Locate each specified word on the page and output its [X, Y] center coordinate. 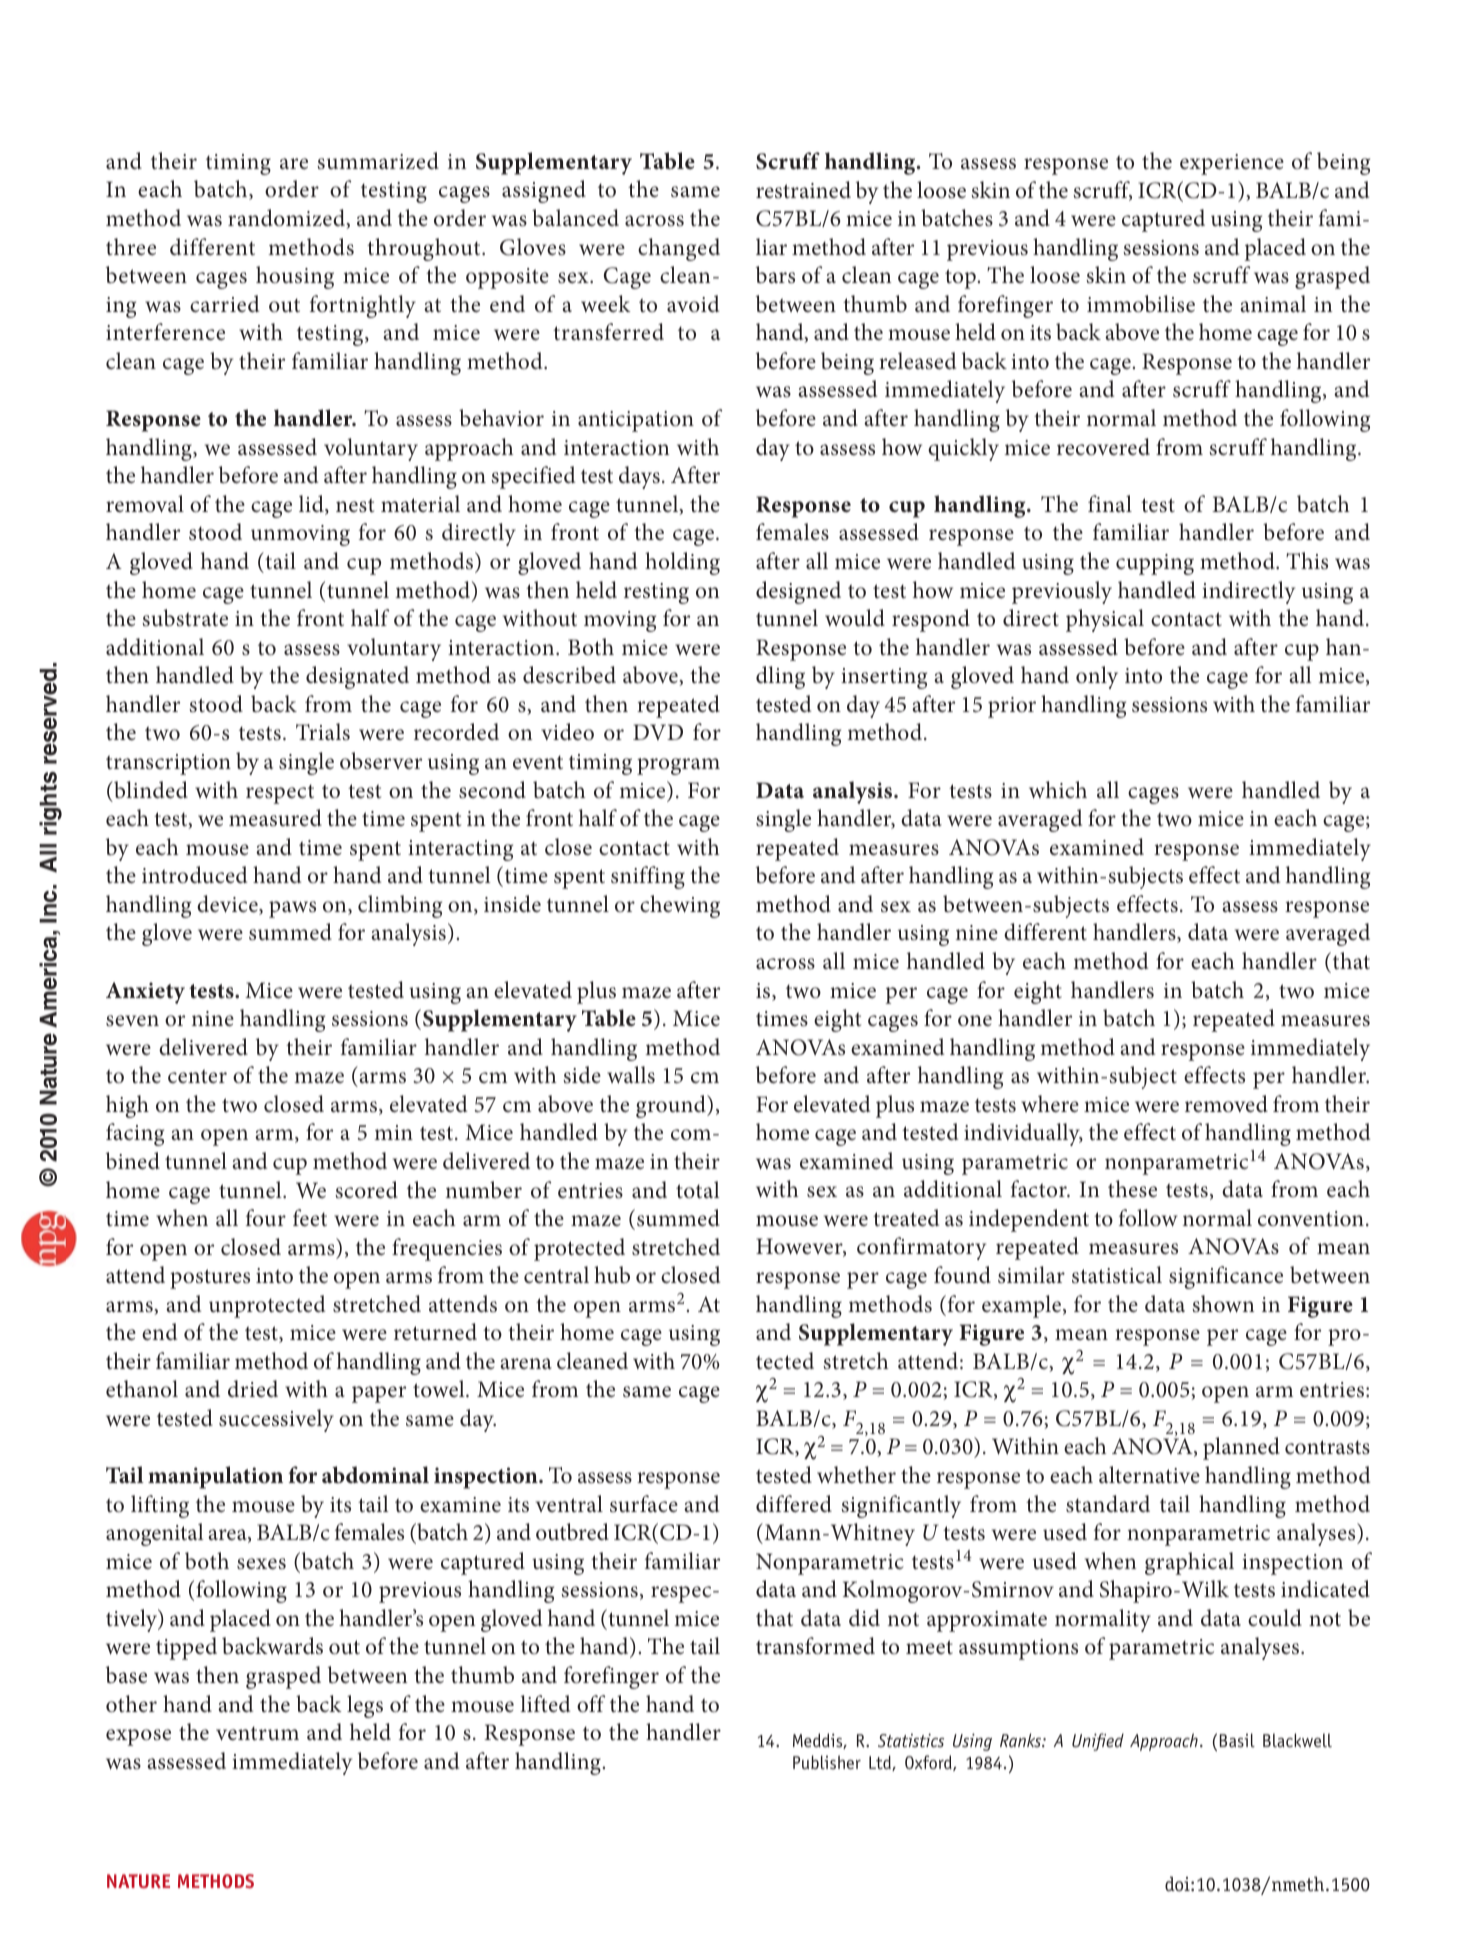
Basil [1237, 1740]
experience [1232, 164]
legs [365, 1706]
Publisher [827, 1762]
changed [679, 249]
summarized [378, 161]
